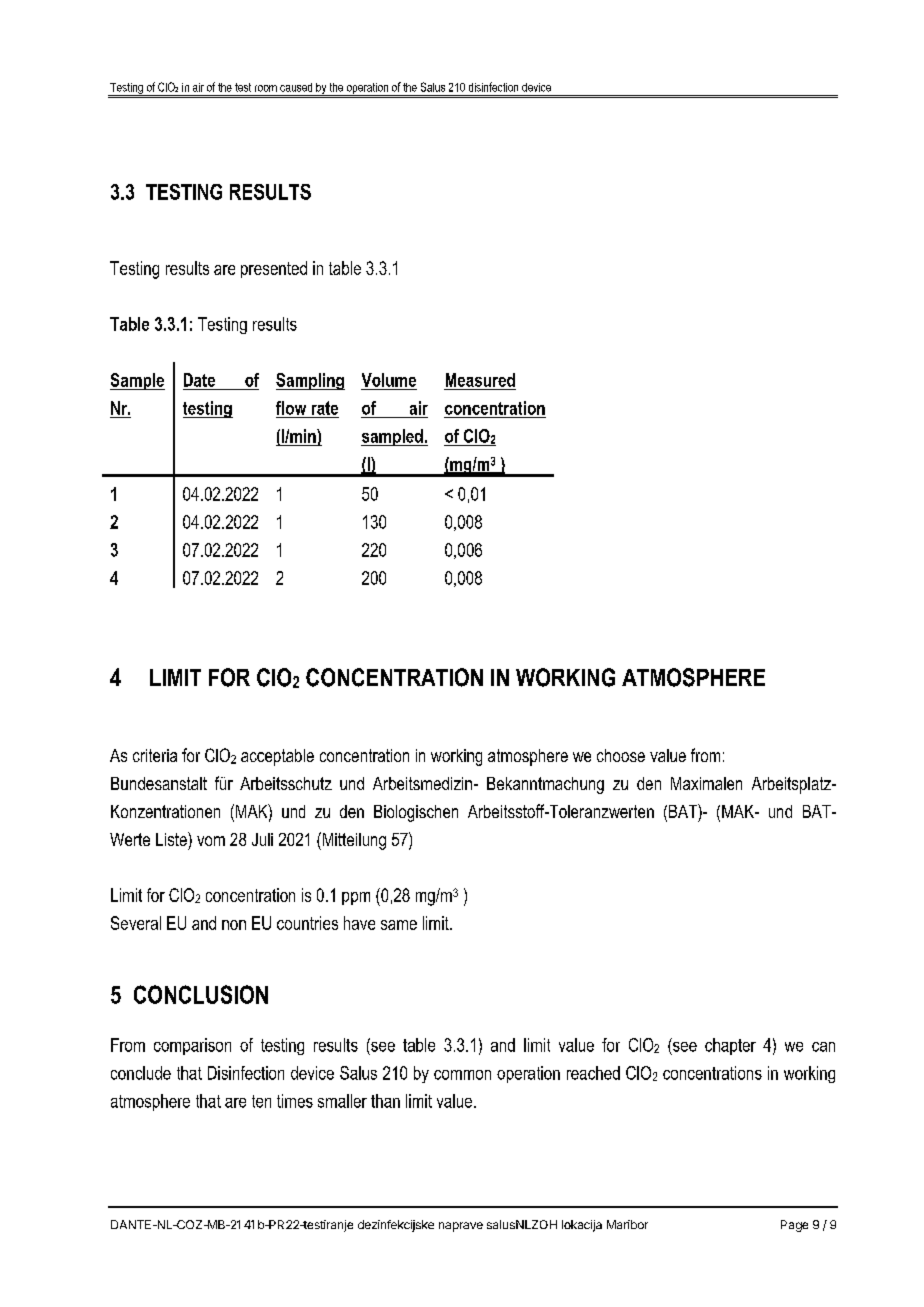 Image resolution: width=924 pixels, height=1307 pixels. I want to click on Measured, so click(480, 380).
